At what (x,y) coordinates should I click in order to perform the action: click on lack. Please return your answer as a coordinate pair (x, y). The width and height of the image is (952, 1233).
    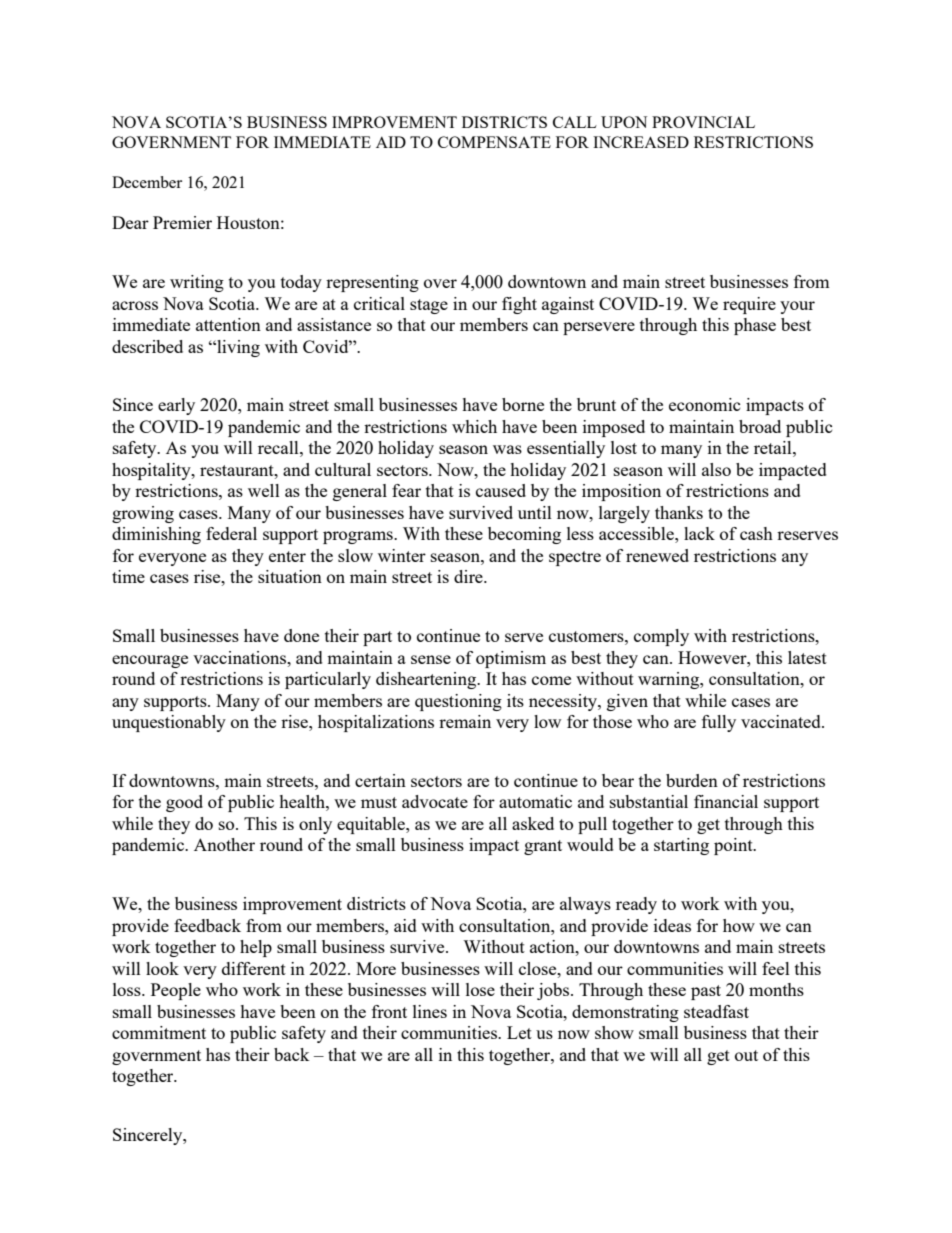
    Looking at the image, I should click on (699, 533).
